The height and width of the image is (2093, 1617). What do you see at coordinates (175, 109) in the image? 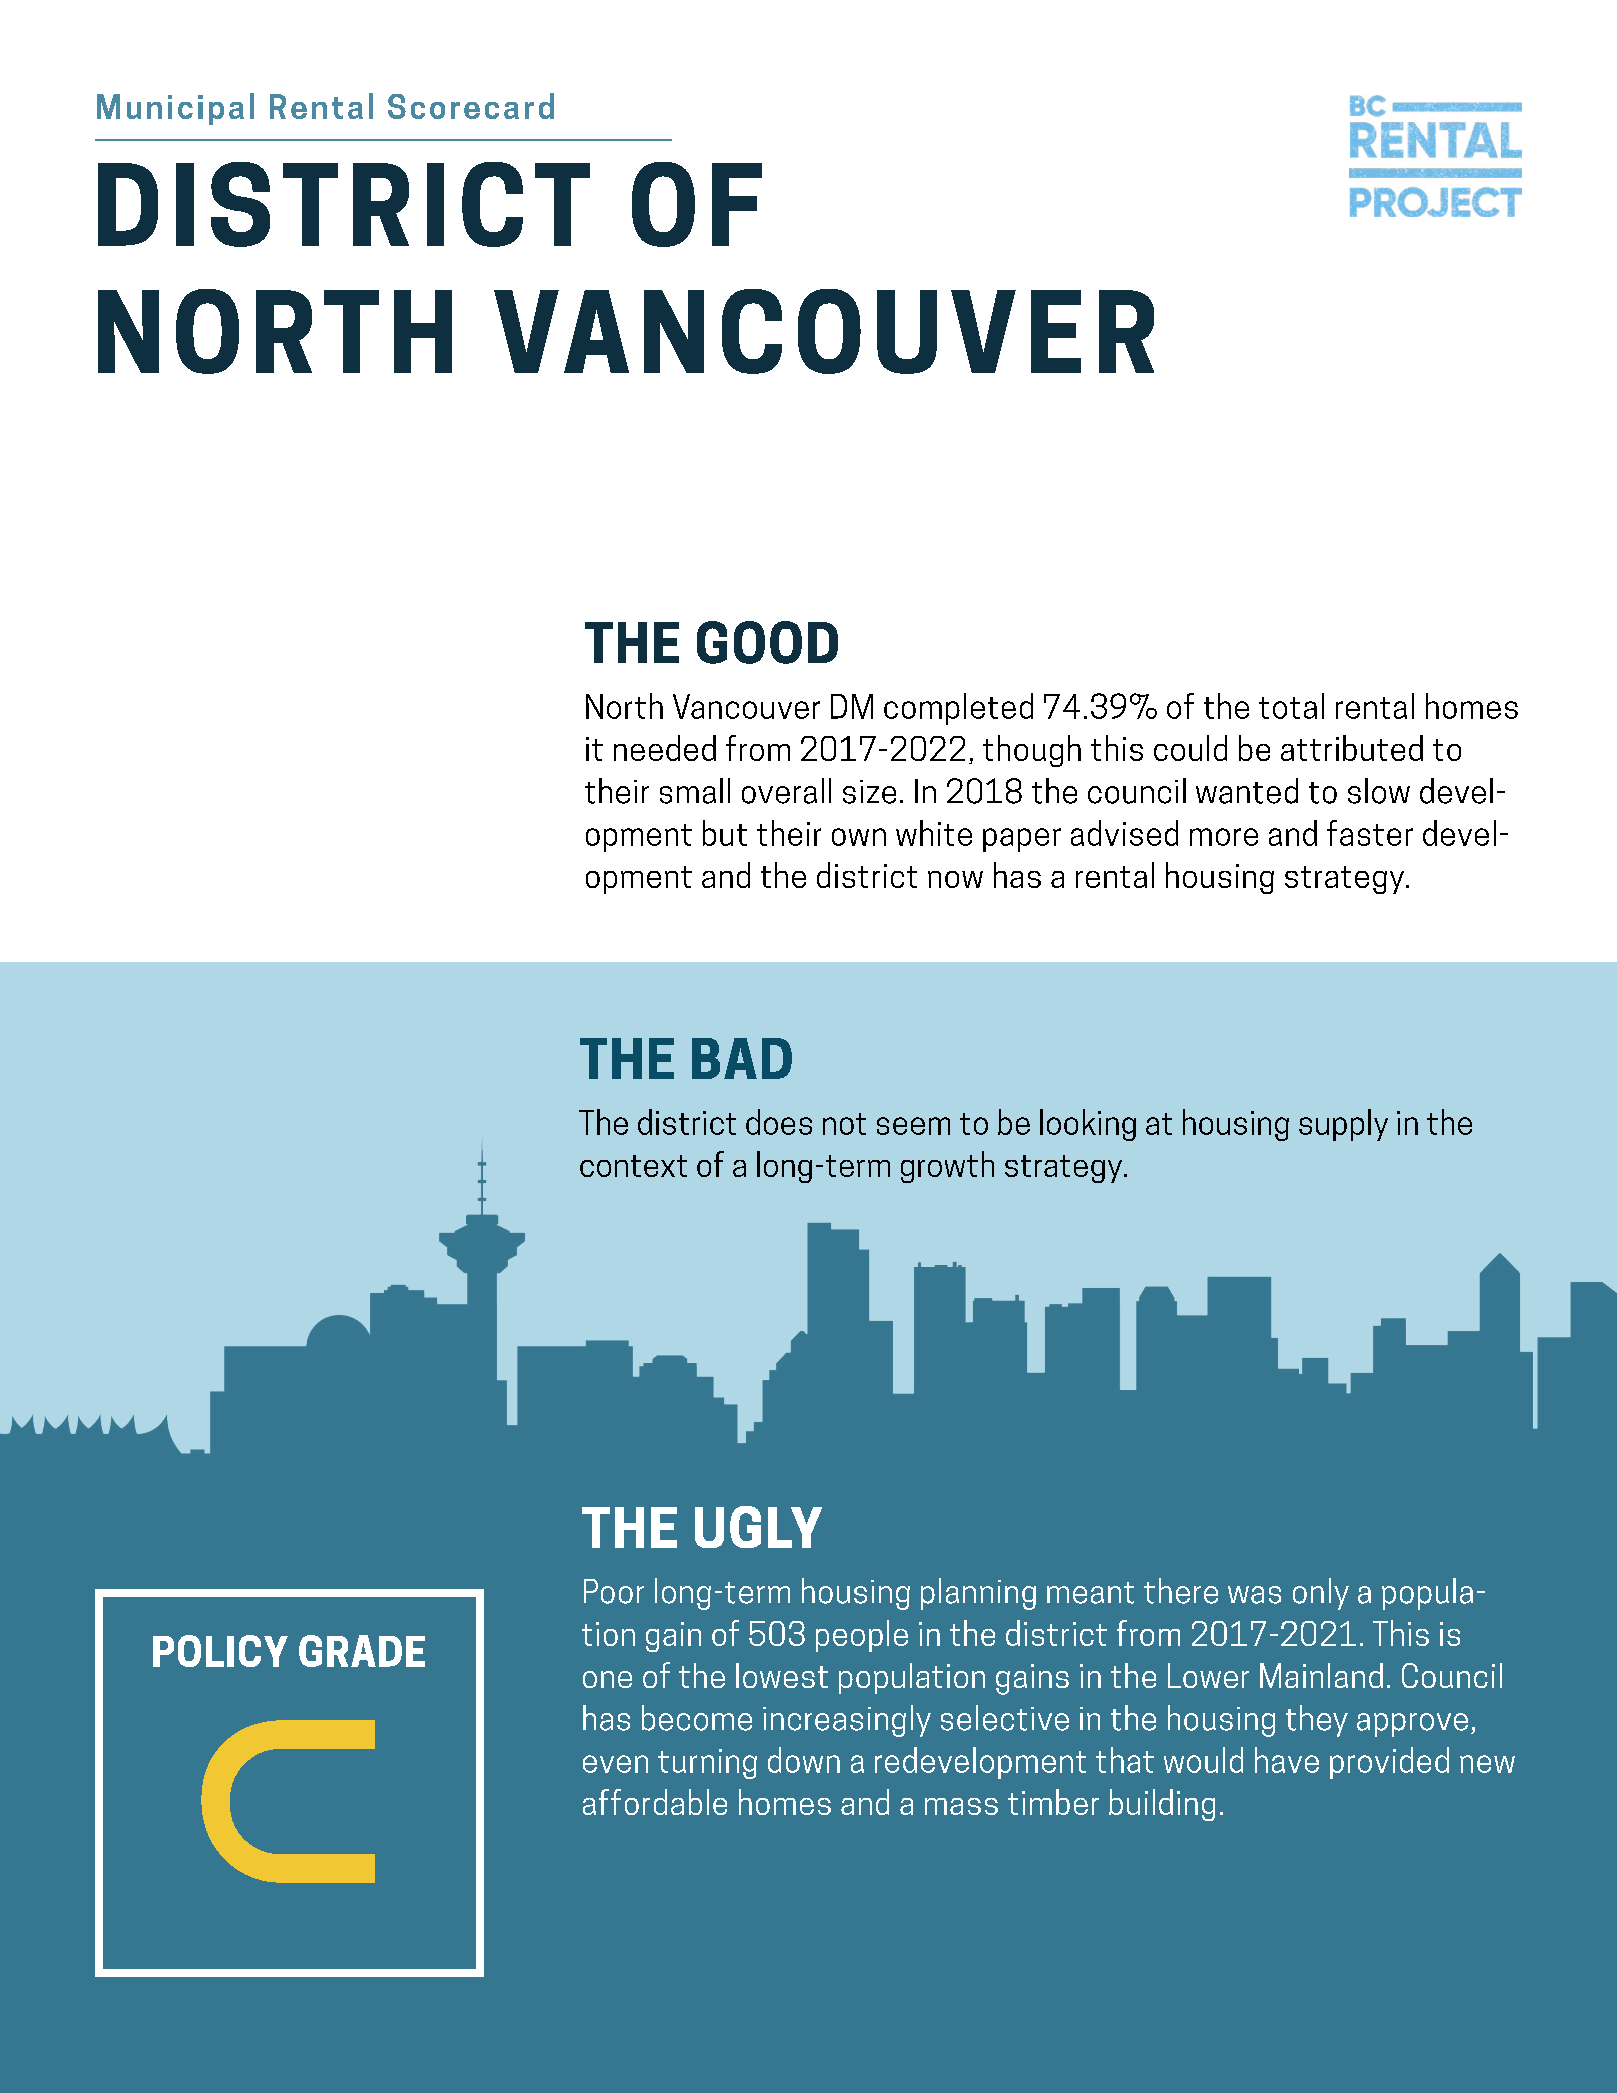
I see `Municipal` at bounding box center [175, 109].
